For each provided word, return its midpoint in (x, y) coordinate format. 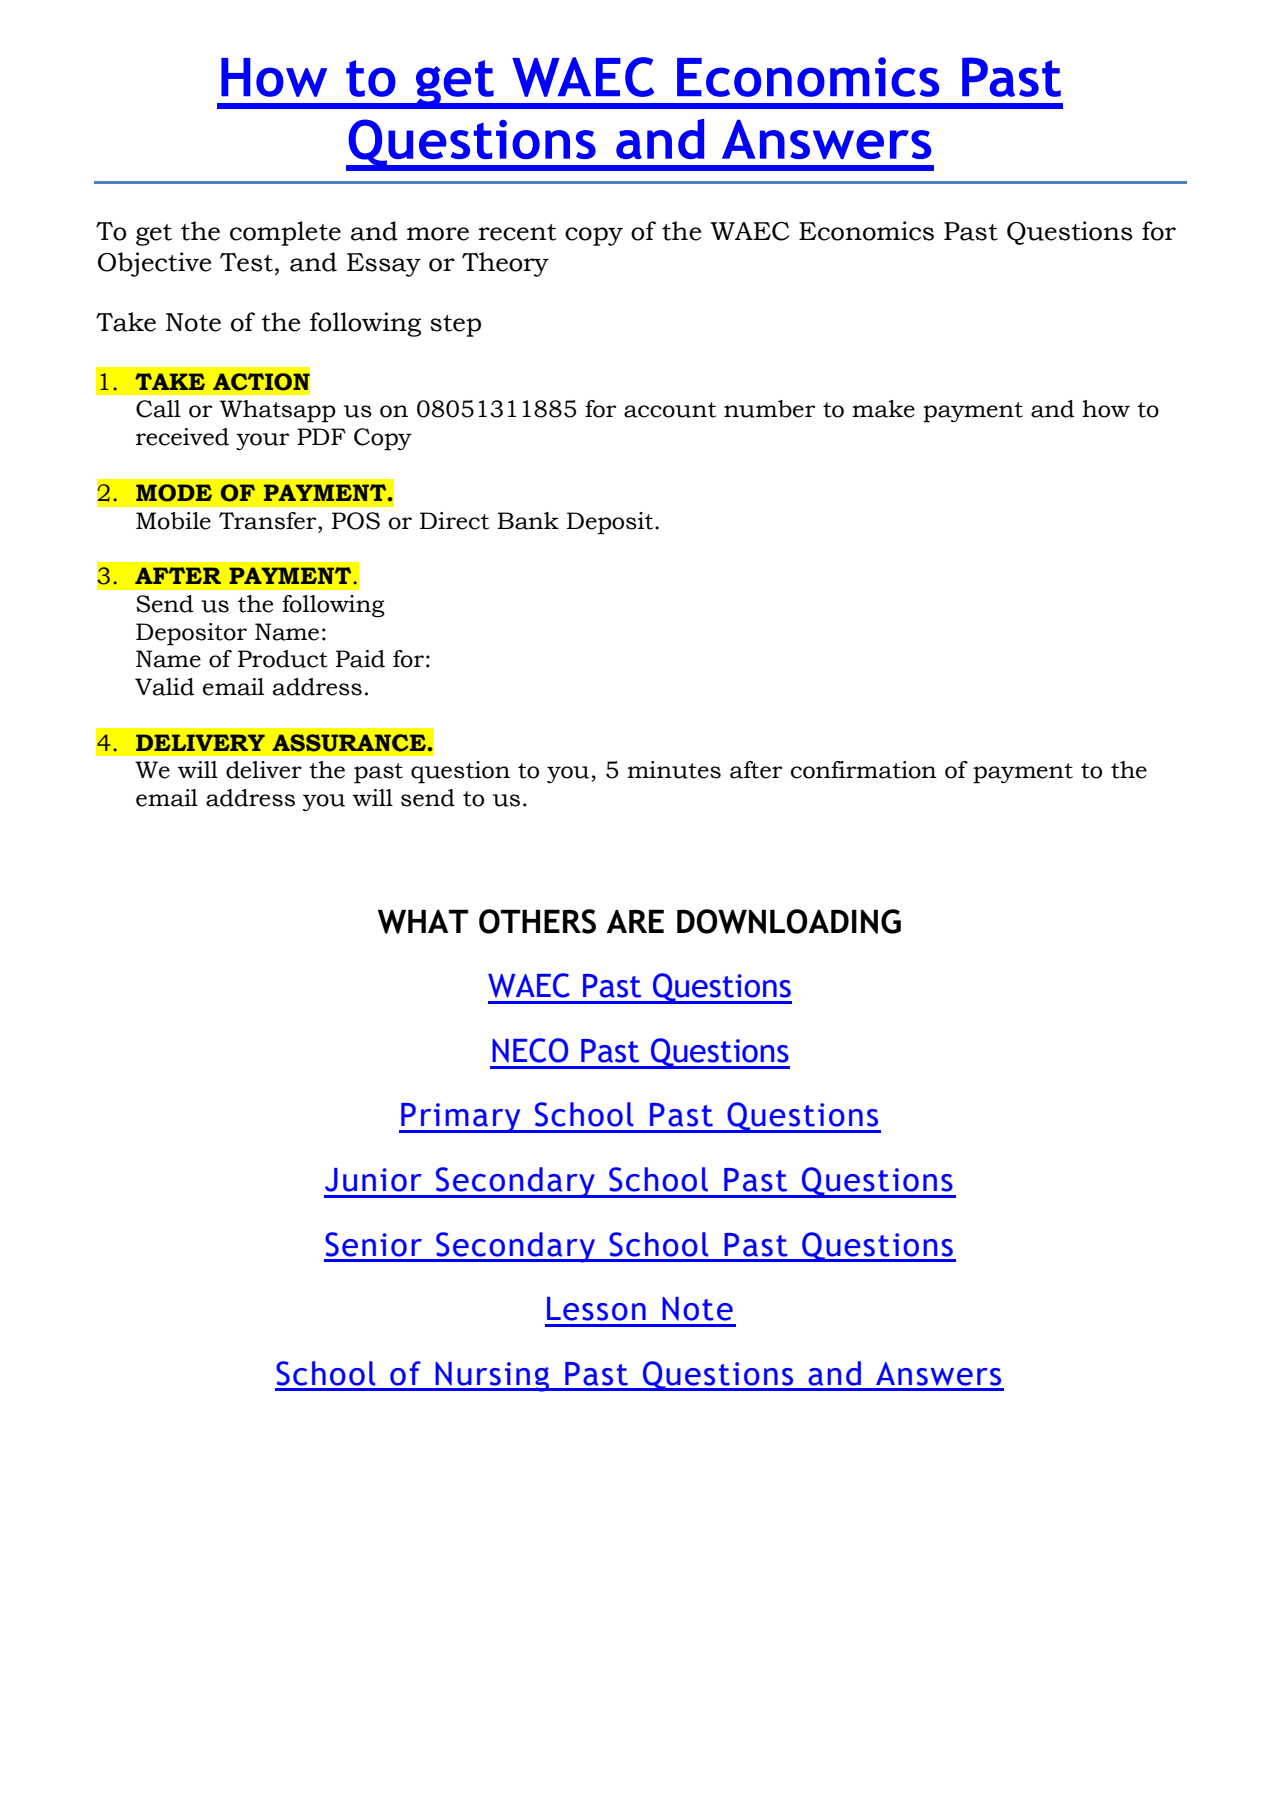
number (769, 409)
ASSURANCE (349, 743)
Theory (505, 264)
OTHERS (537, 921)
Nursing (492, 1377)
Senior (373, 1244)
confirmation (864, 770)
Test (246, 262)
